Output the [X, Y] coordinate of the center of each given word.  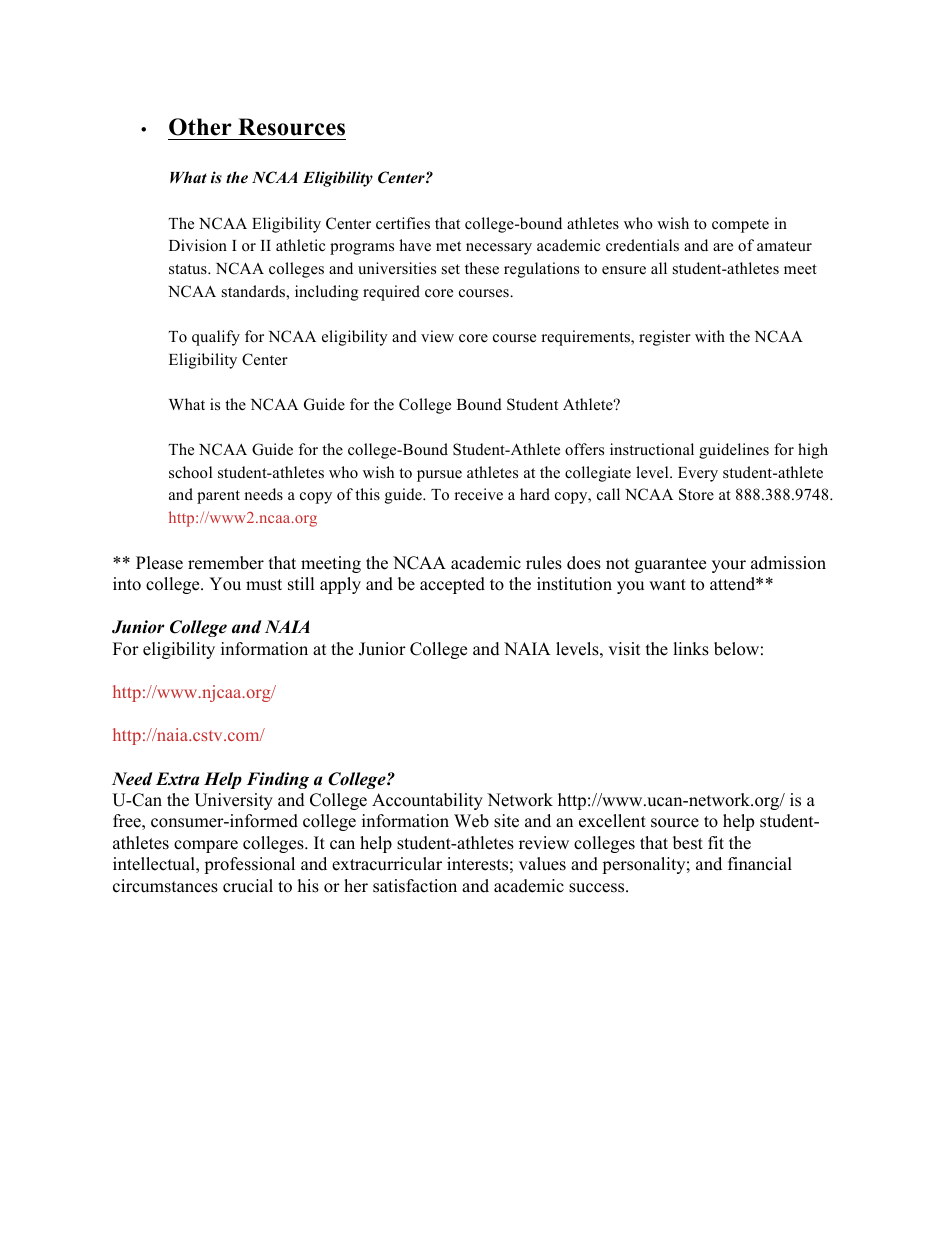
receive [478, 494]
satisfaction [415, 886]
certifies [403, 223]
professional [249, 865]
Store [696, 494]
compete [740, 226]
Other [200, 127]
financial [760, 864]
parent [218, 497]
